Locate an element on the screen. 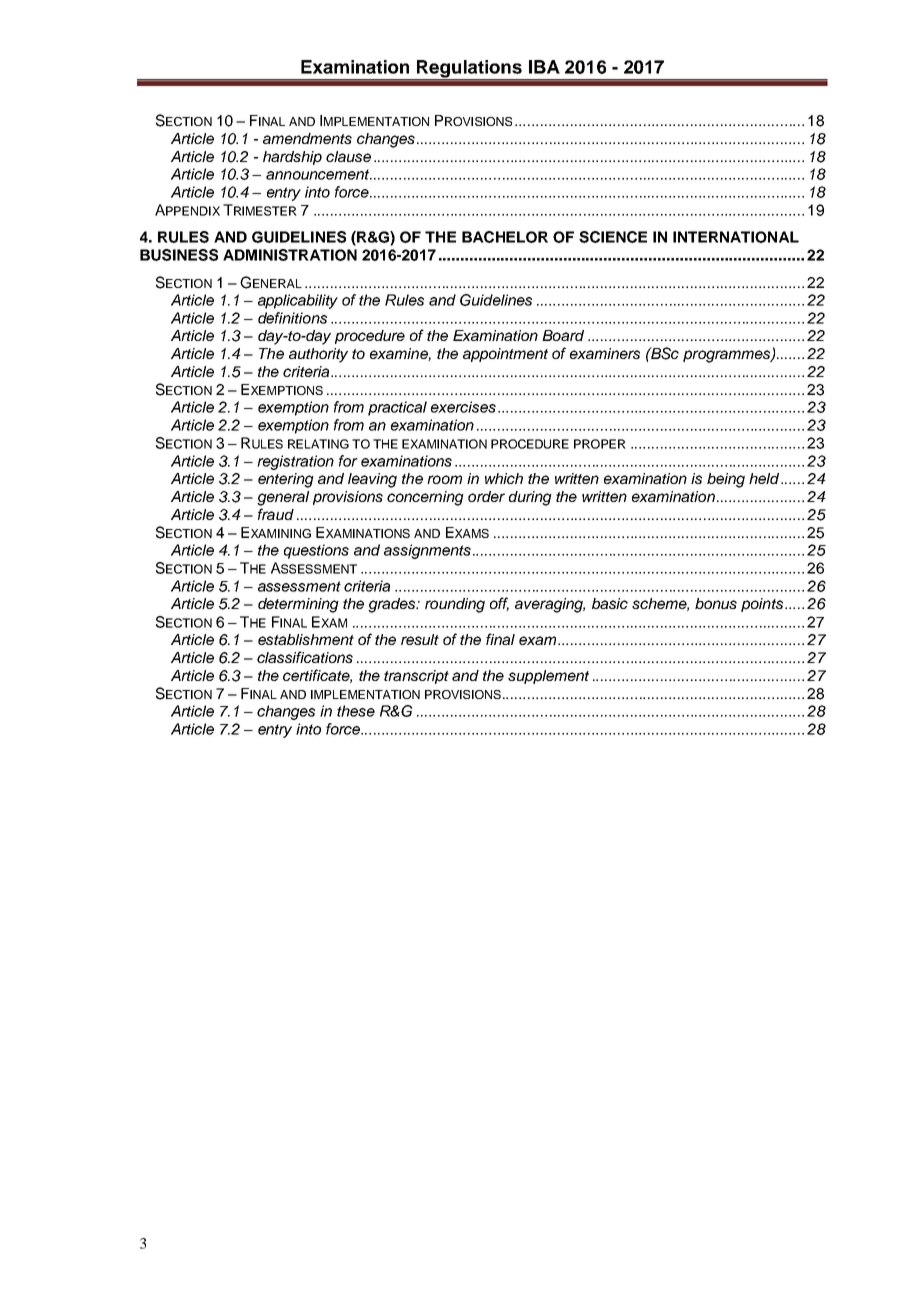 The width and height of the screenshot is (924, 1308). IBA is located at coordinates (544, 67).
